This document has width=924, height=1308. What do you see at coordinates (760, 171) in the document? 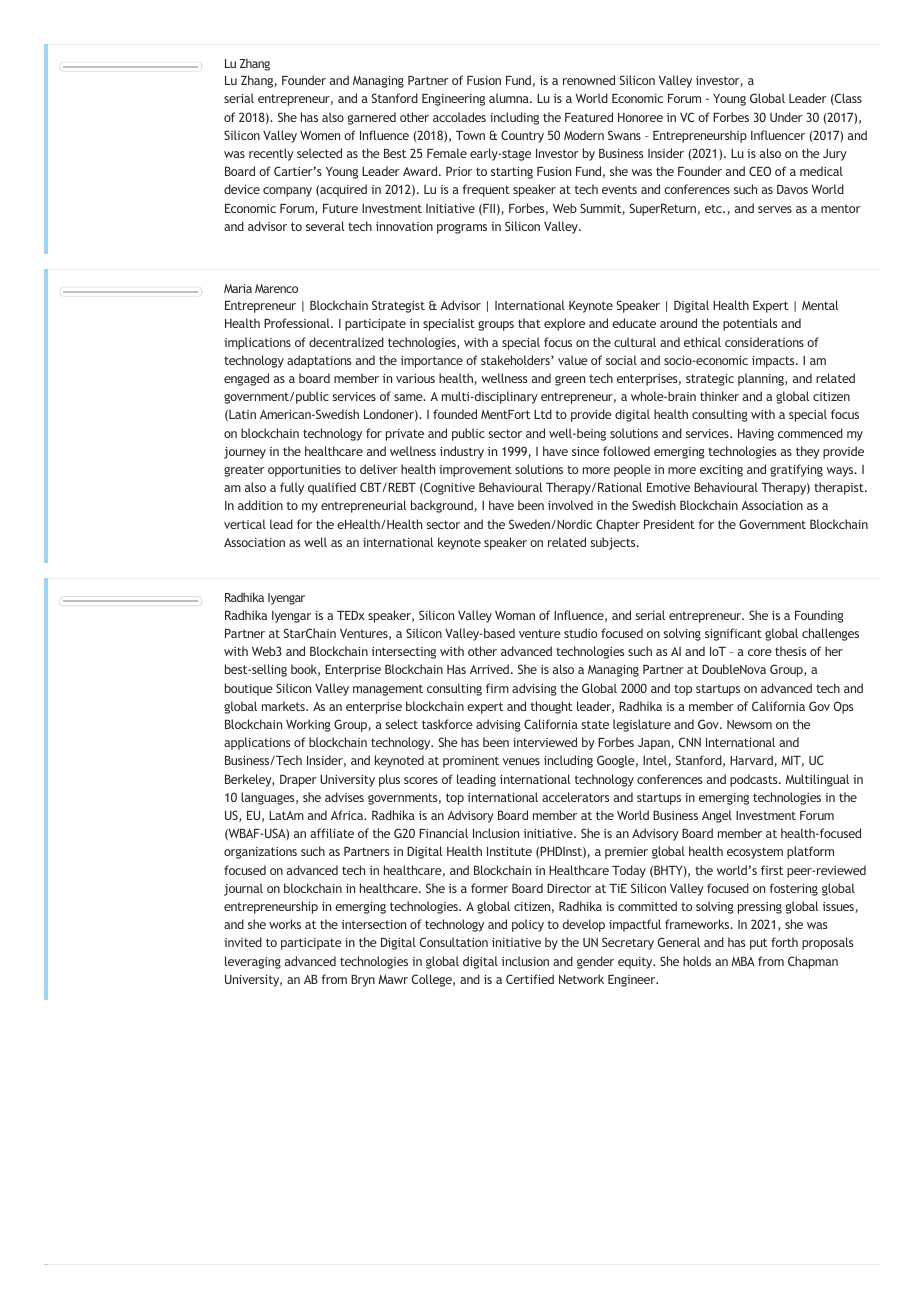
I see `CEO` at bounding box center [760, 171].
